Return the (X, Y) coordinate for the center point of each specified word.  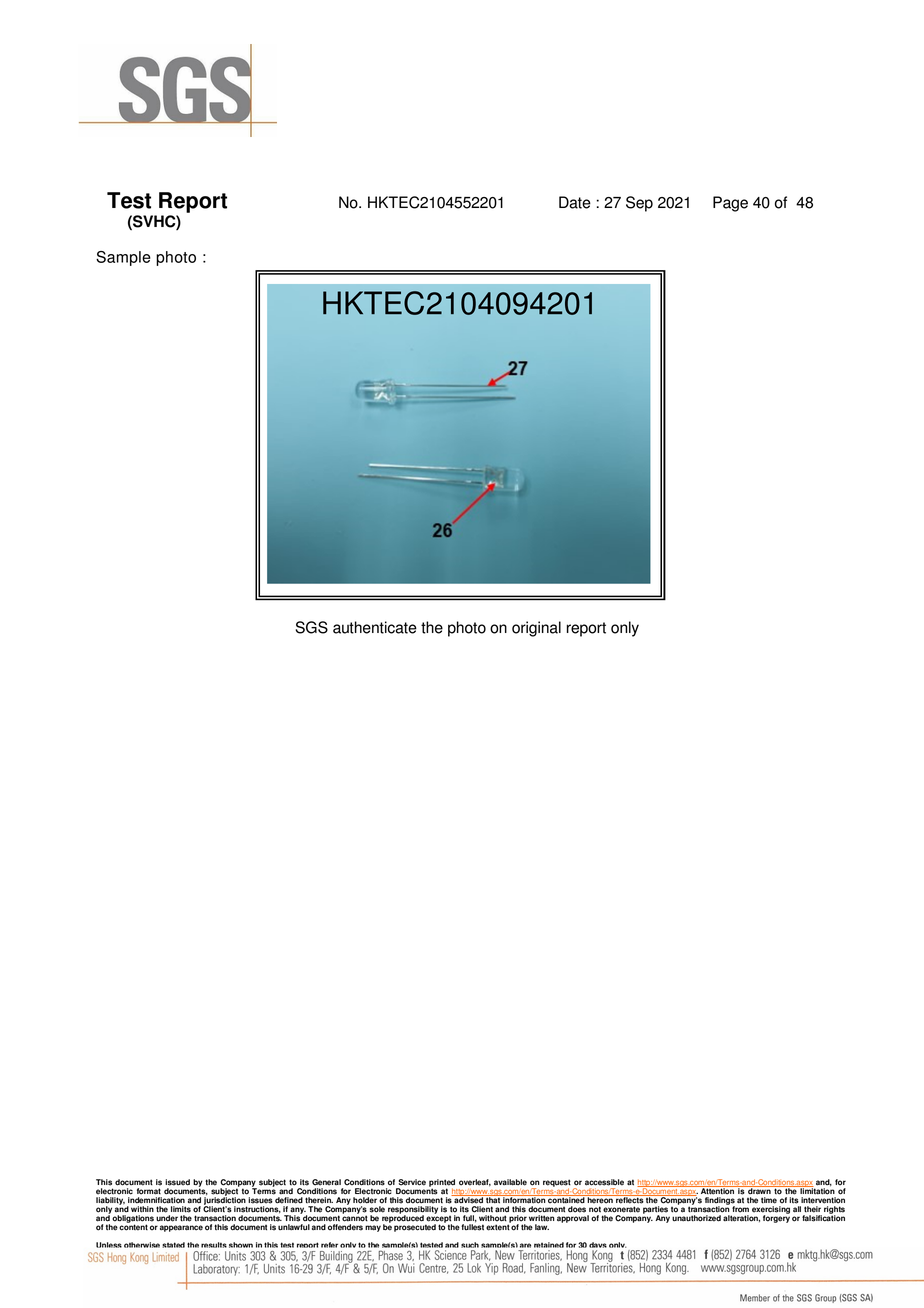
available (510, 1182)
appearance (181, 1228)
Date (575, 202)
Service (412, 1182)
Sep (639, 204)
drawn (759, 1190)
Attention (718, 1190)
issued (177, 1182)
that (493, 1199)
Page (730, 204)
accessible (604, 1182)
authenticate (375, 627)
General (326, 1182)
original (536, 629)
